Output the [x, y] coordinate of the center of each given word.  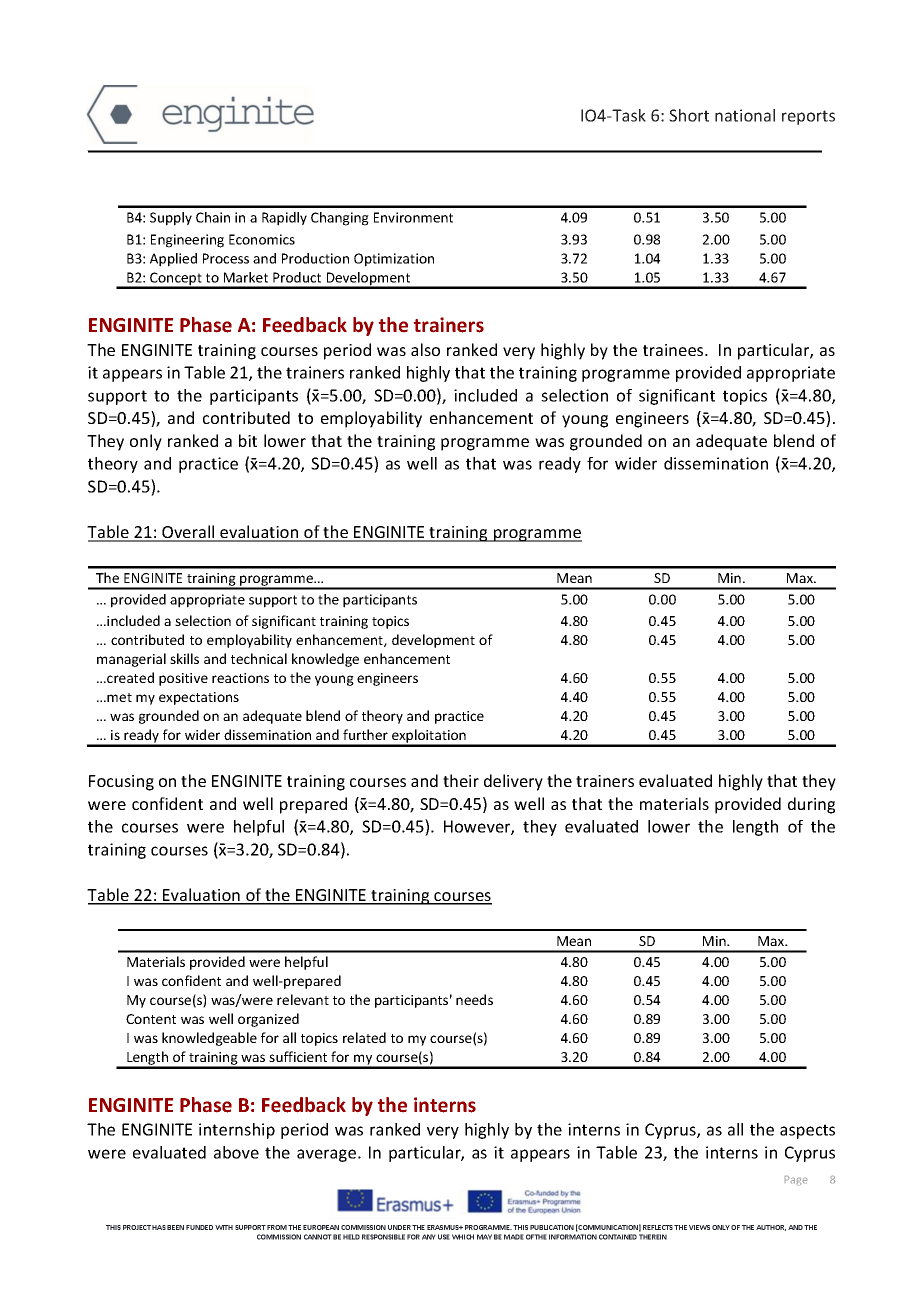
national [745, 115]
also [425, 349]
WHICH [463, 1237]
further [365, 734]
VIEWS [699, 1227]
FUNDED [199, 1227]
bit [248, 440]
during [811, 805]
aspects [807, 1131]
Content [151, 1019]
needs [474, 999]
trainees [674, 350]
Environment [413, 217]
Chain [213, 217]
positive [183, 679]
